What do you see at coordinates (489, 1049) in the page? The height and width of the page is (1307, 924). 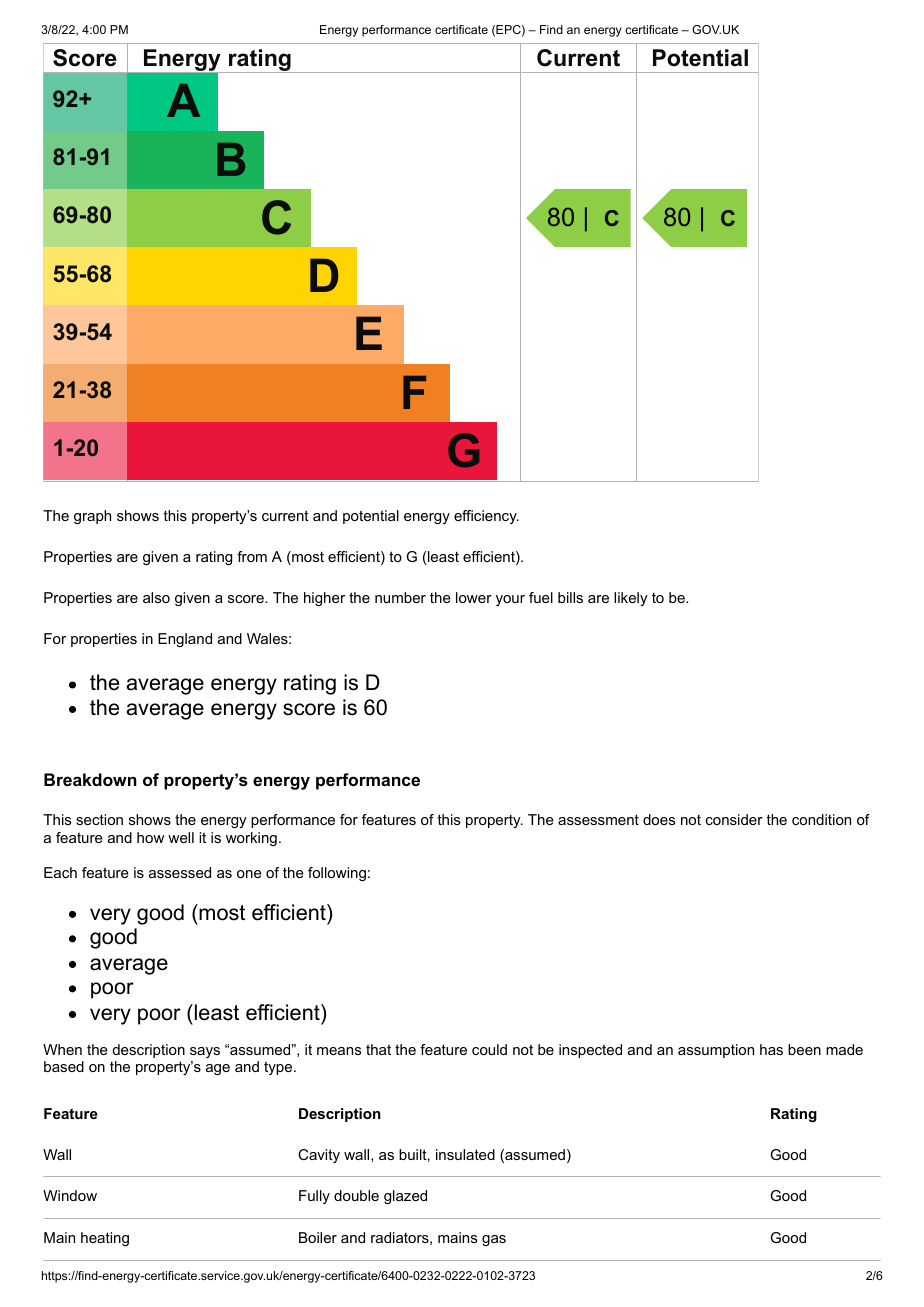 I see `could` at bounding box center [489, 1049].
